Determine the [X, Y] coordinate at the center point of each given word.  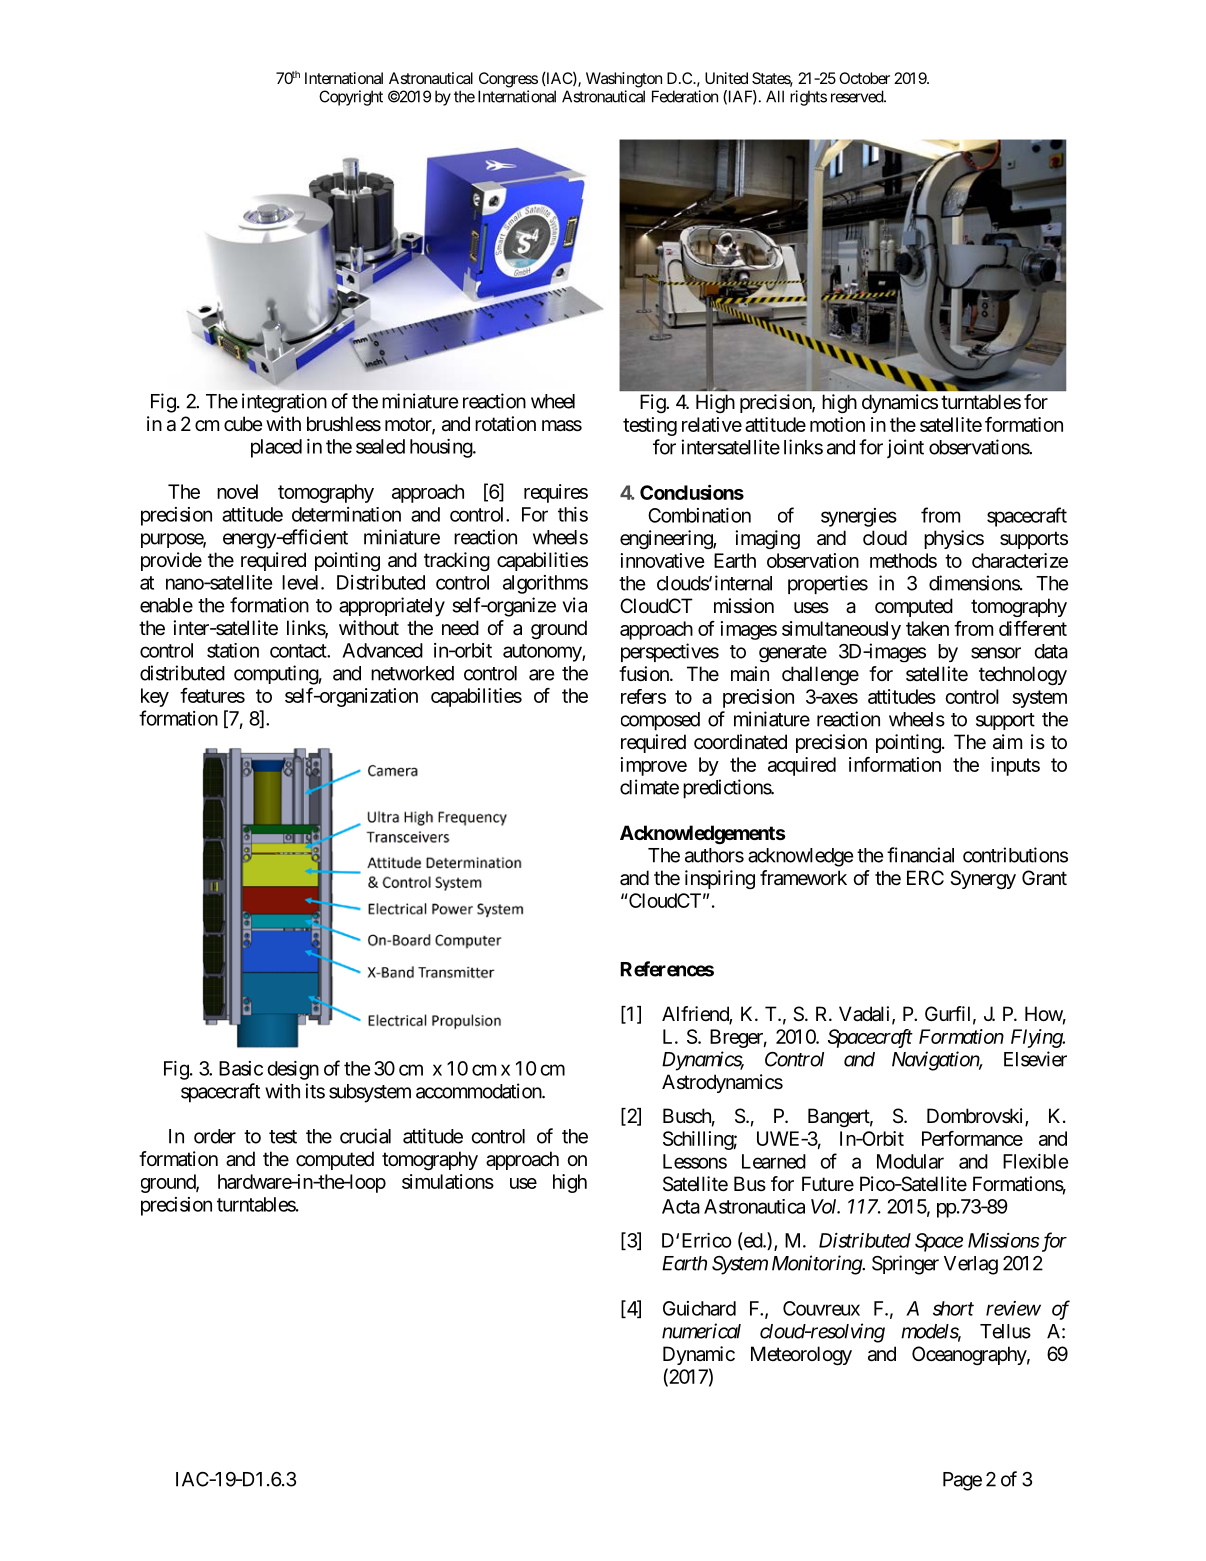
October [864, 78]
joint [905, 448]
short [953, 1308]
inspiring [720, 880]
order [215, 1136]
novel [237, 491]
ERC [925, 877]
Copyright [351, 98]
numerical [701, 1331]
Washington [624, 80]
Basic [241, 1068]
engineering [667, 540]
